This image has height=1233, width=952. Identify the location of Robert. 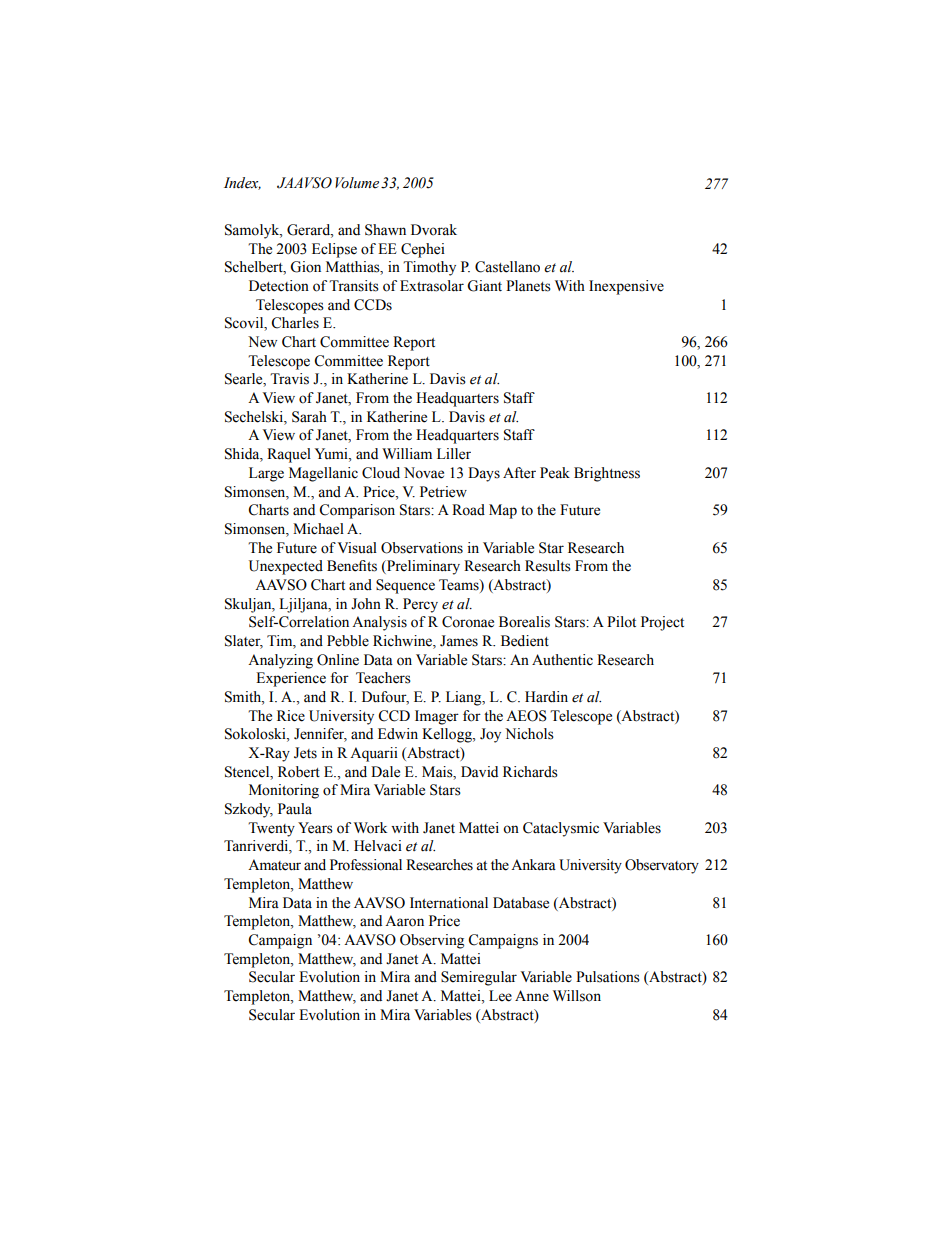
(299, 772).
